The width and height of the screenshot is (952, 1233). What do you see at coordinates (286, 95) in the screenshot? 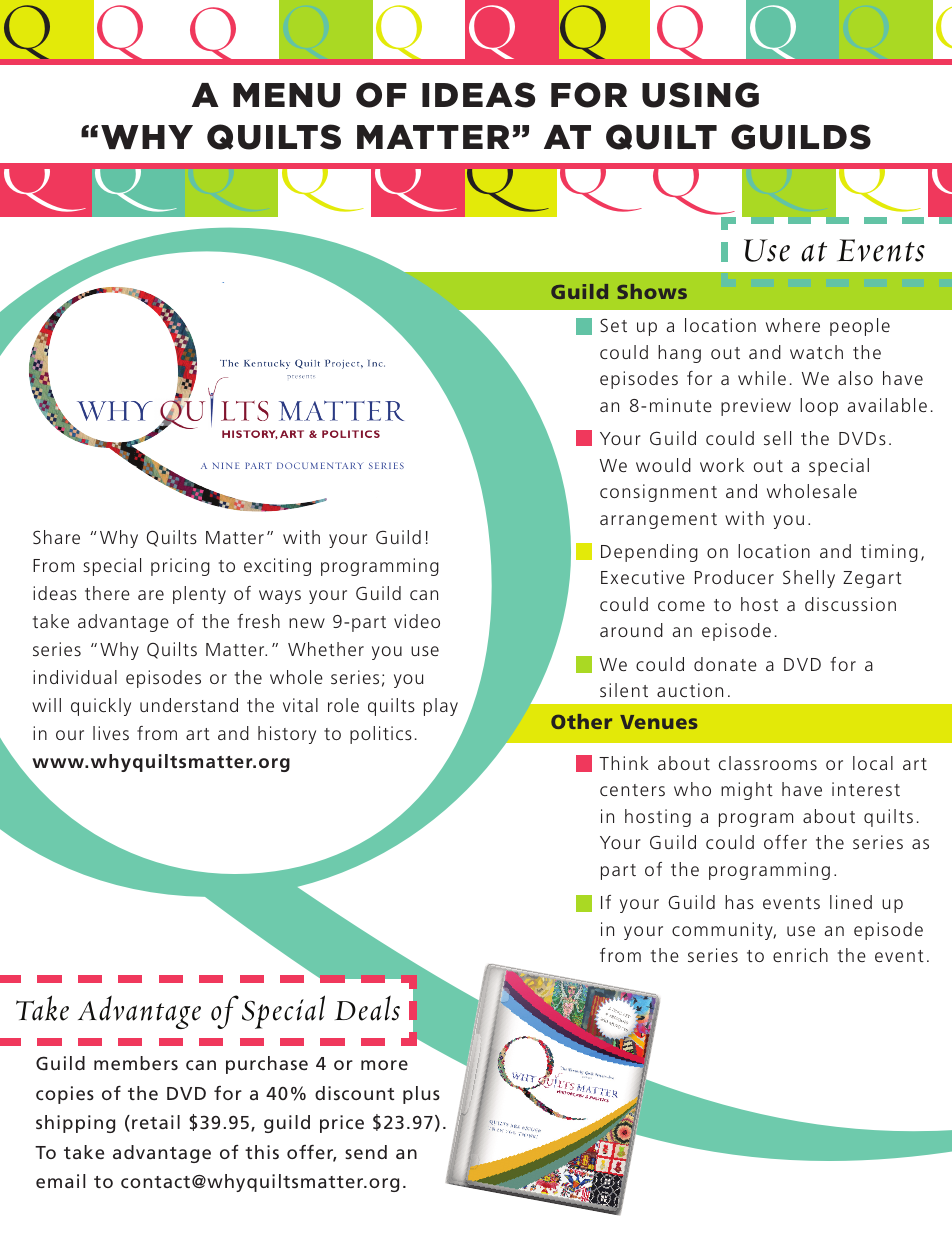
I see `Menu` at bounding box center [286, 95].
